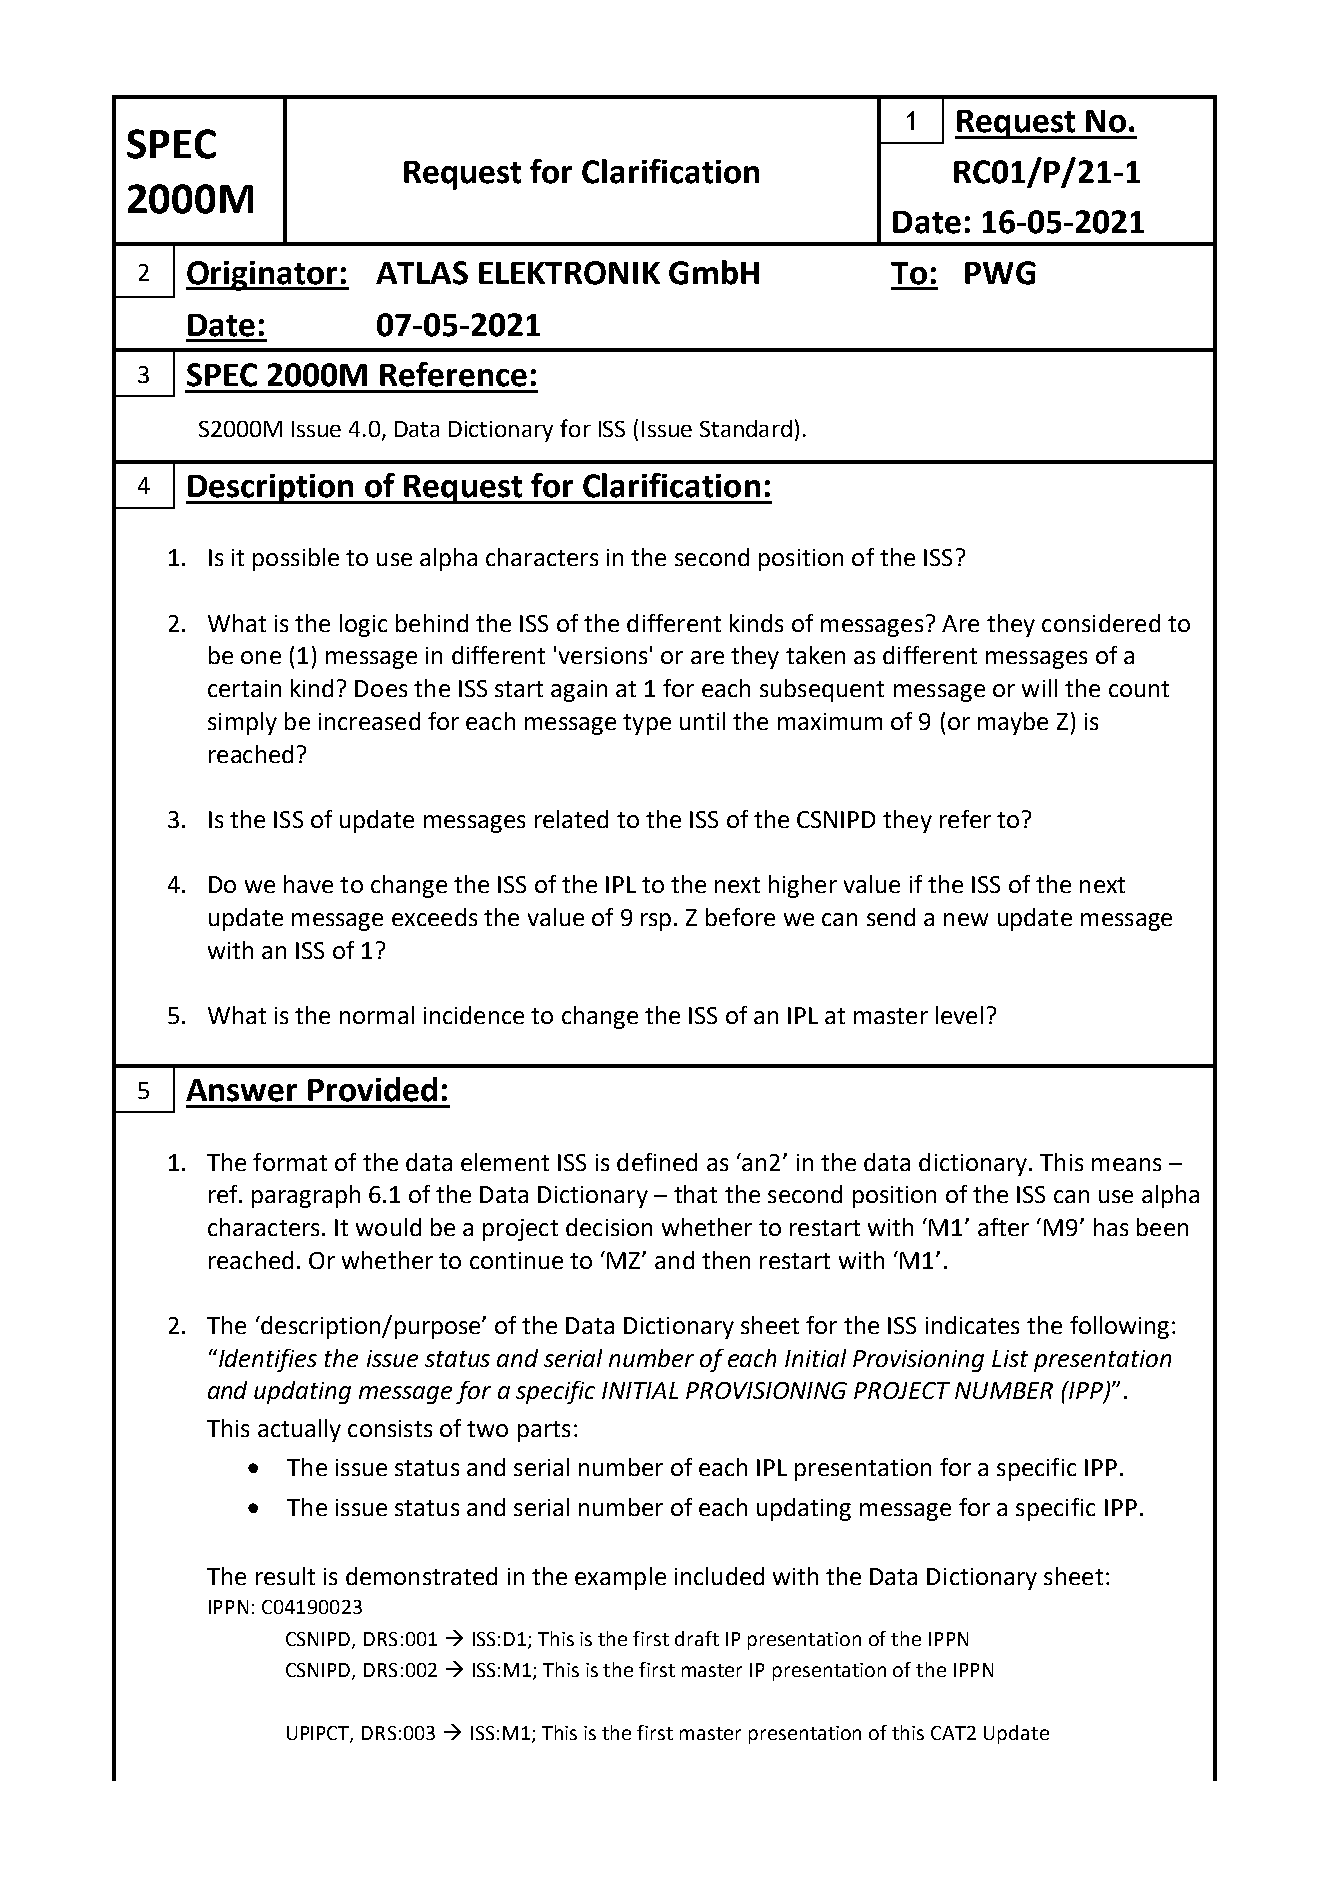  Describe the element at coordinates (1101, 623) in the image. I see `considered` at that location.
